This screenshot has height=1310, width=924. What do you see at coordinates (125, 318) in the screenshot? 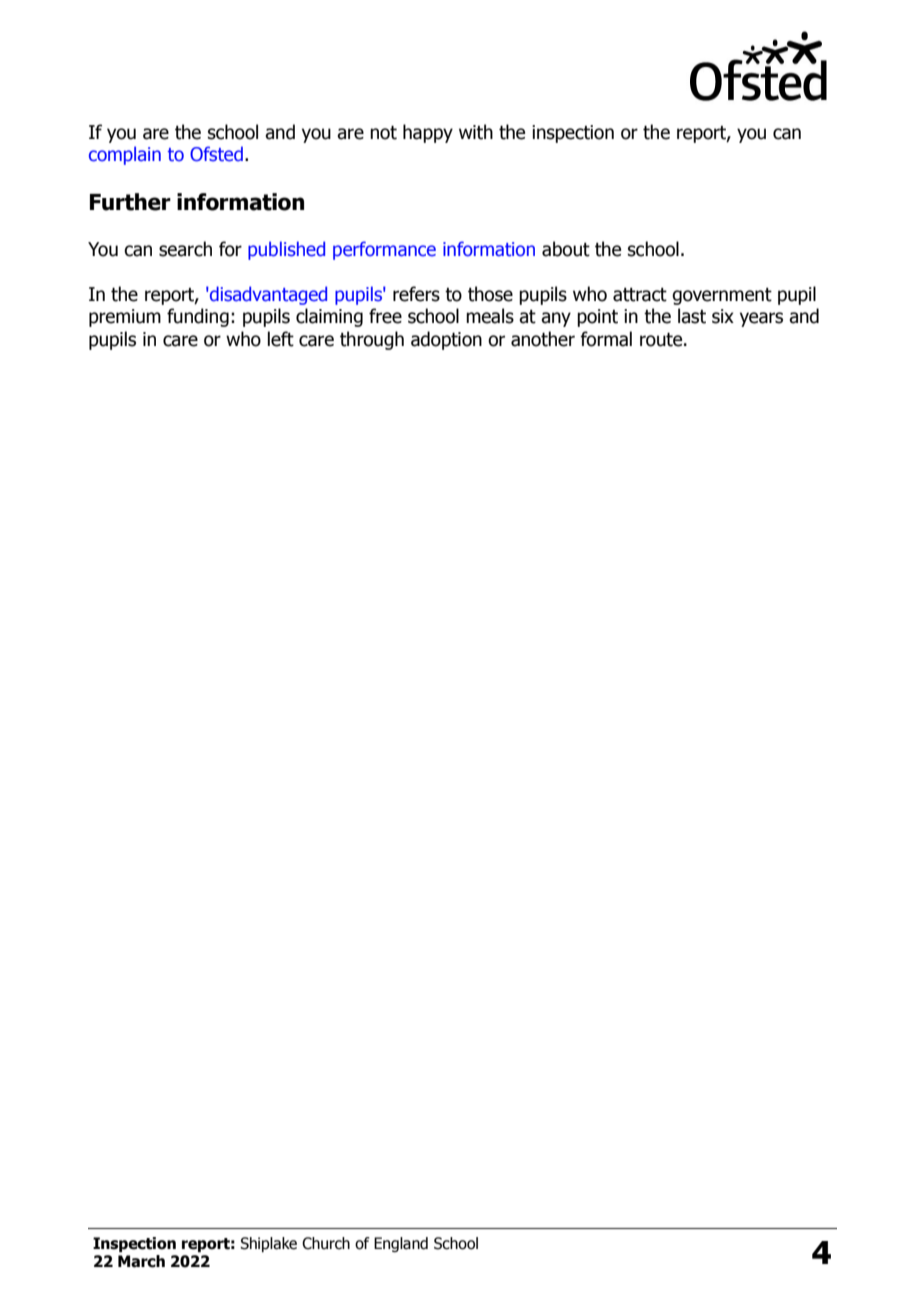
I see `premium` at bounding box center [125, 318].
